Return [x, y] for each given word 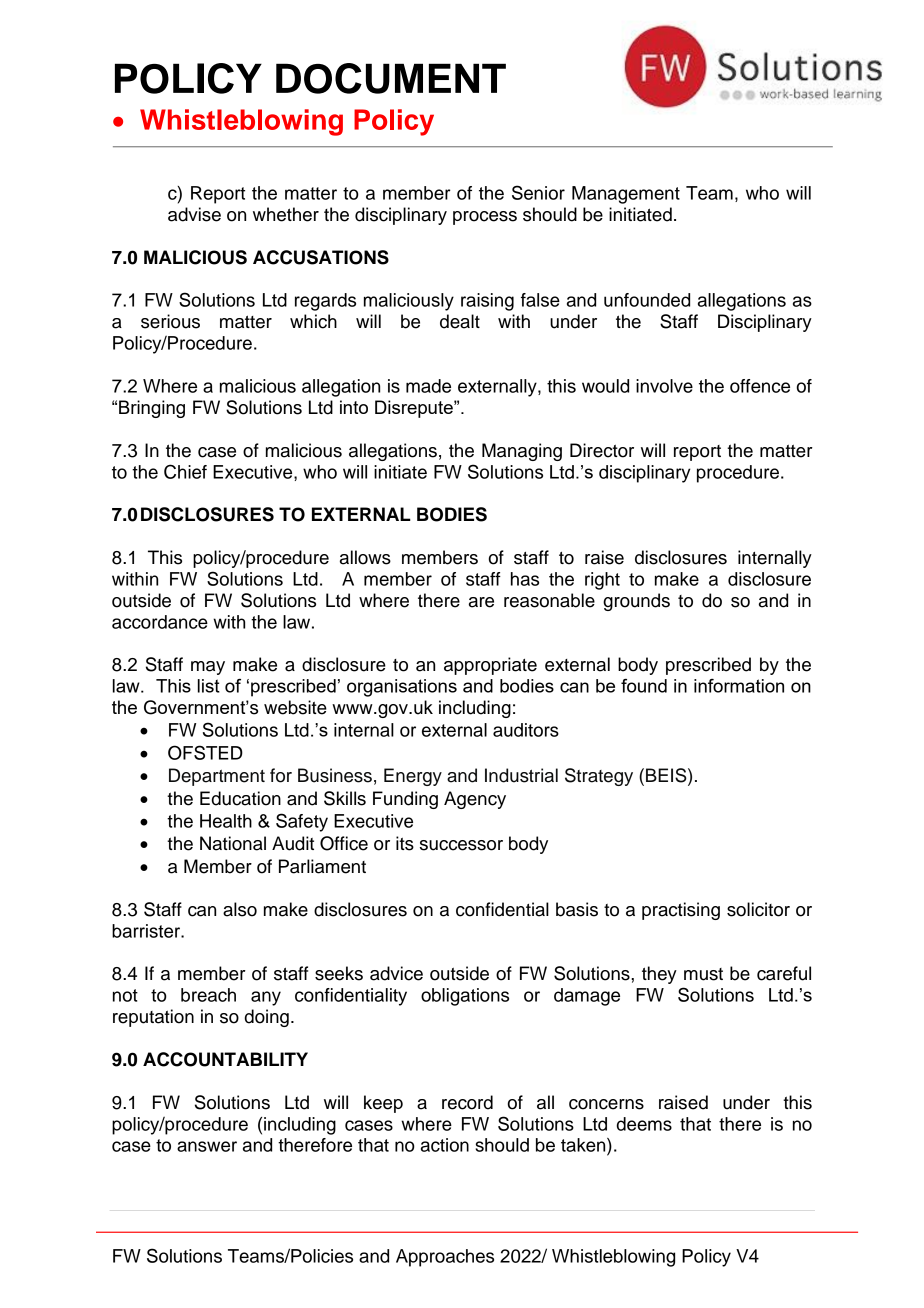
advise [194, 214]
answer [207, 1146]
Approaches [445, 1258]
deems [644, 1124]
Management [626, 195]
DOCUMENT [391, 78]
